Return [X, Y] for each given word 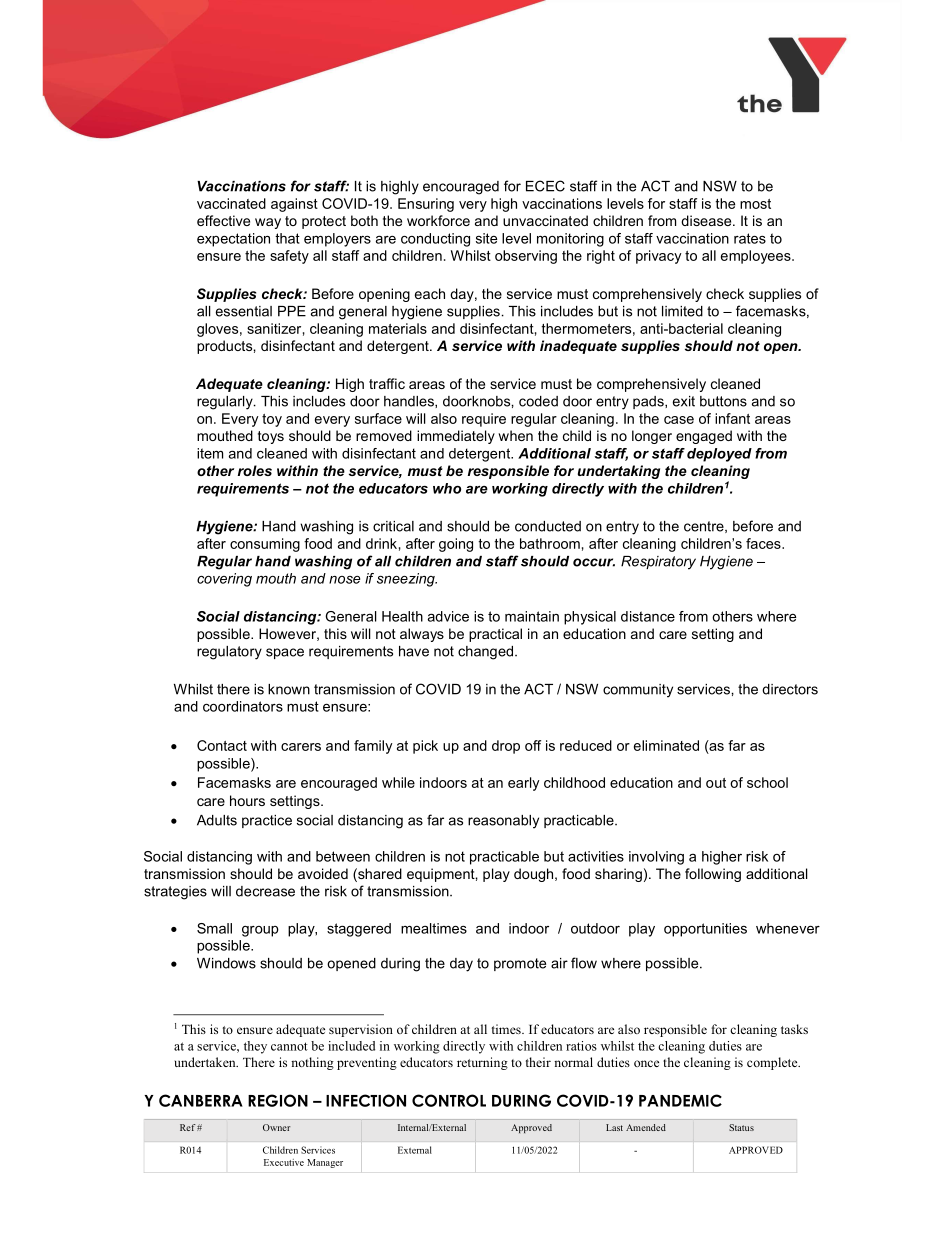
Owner [276, 1127]
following [713, 875]
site [487, 238]
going [456, 545]
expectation [233, 240]
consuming [265, 545]
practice [267, 821]
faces [764, 543]
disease [707, 220]
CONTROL [449, 1100]
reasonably [503, 822]
